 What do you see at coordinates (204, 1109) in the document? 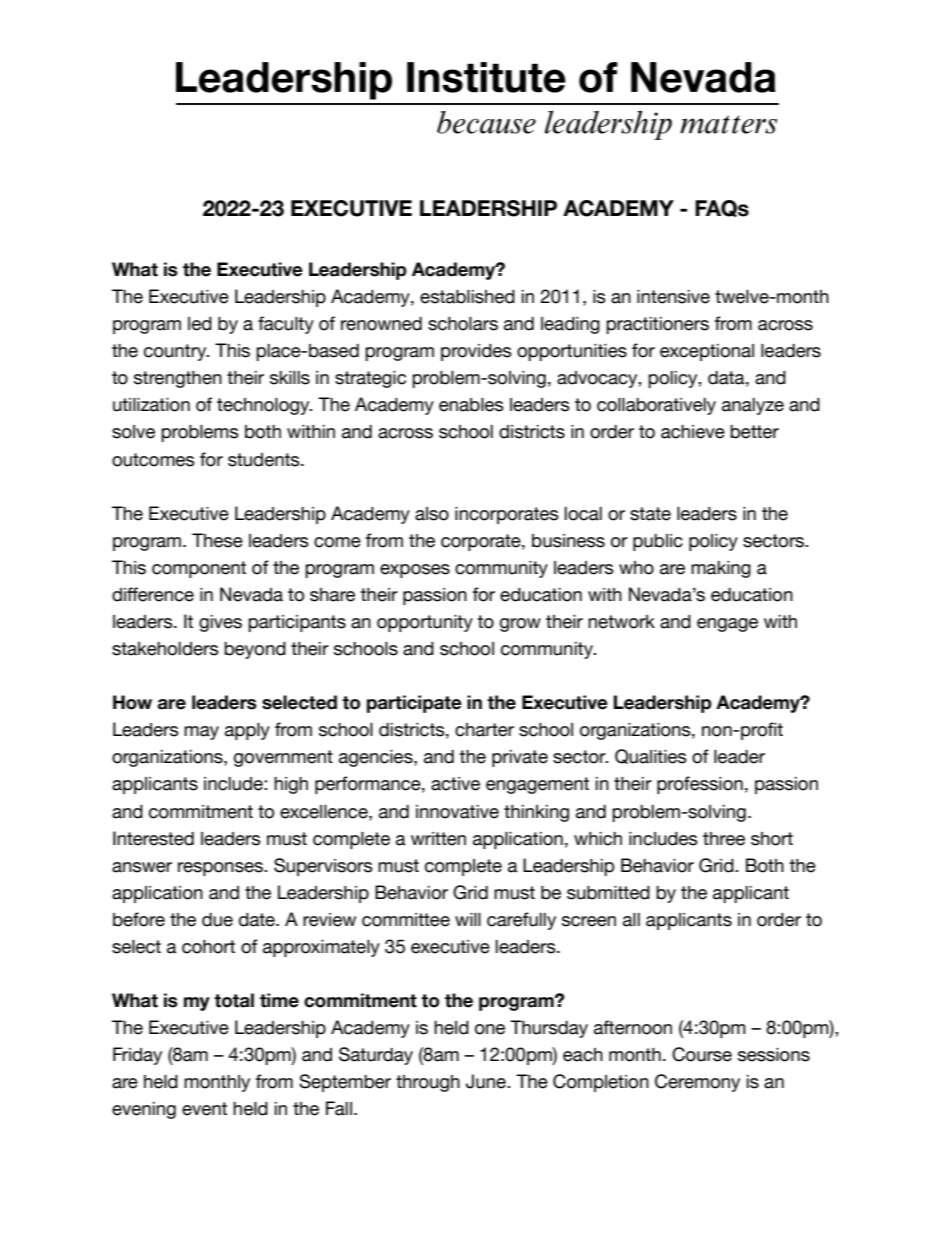
I see `event` at bounding box center [204, 1109].
